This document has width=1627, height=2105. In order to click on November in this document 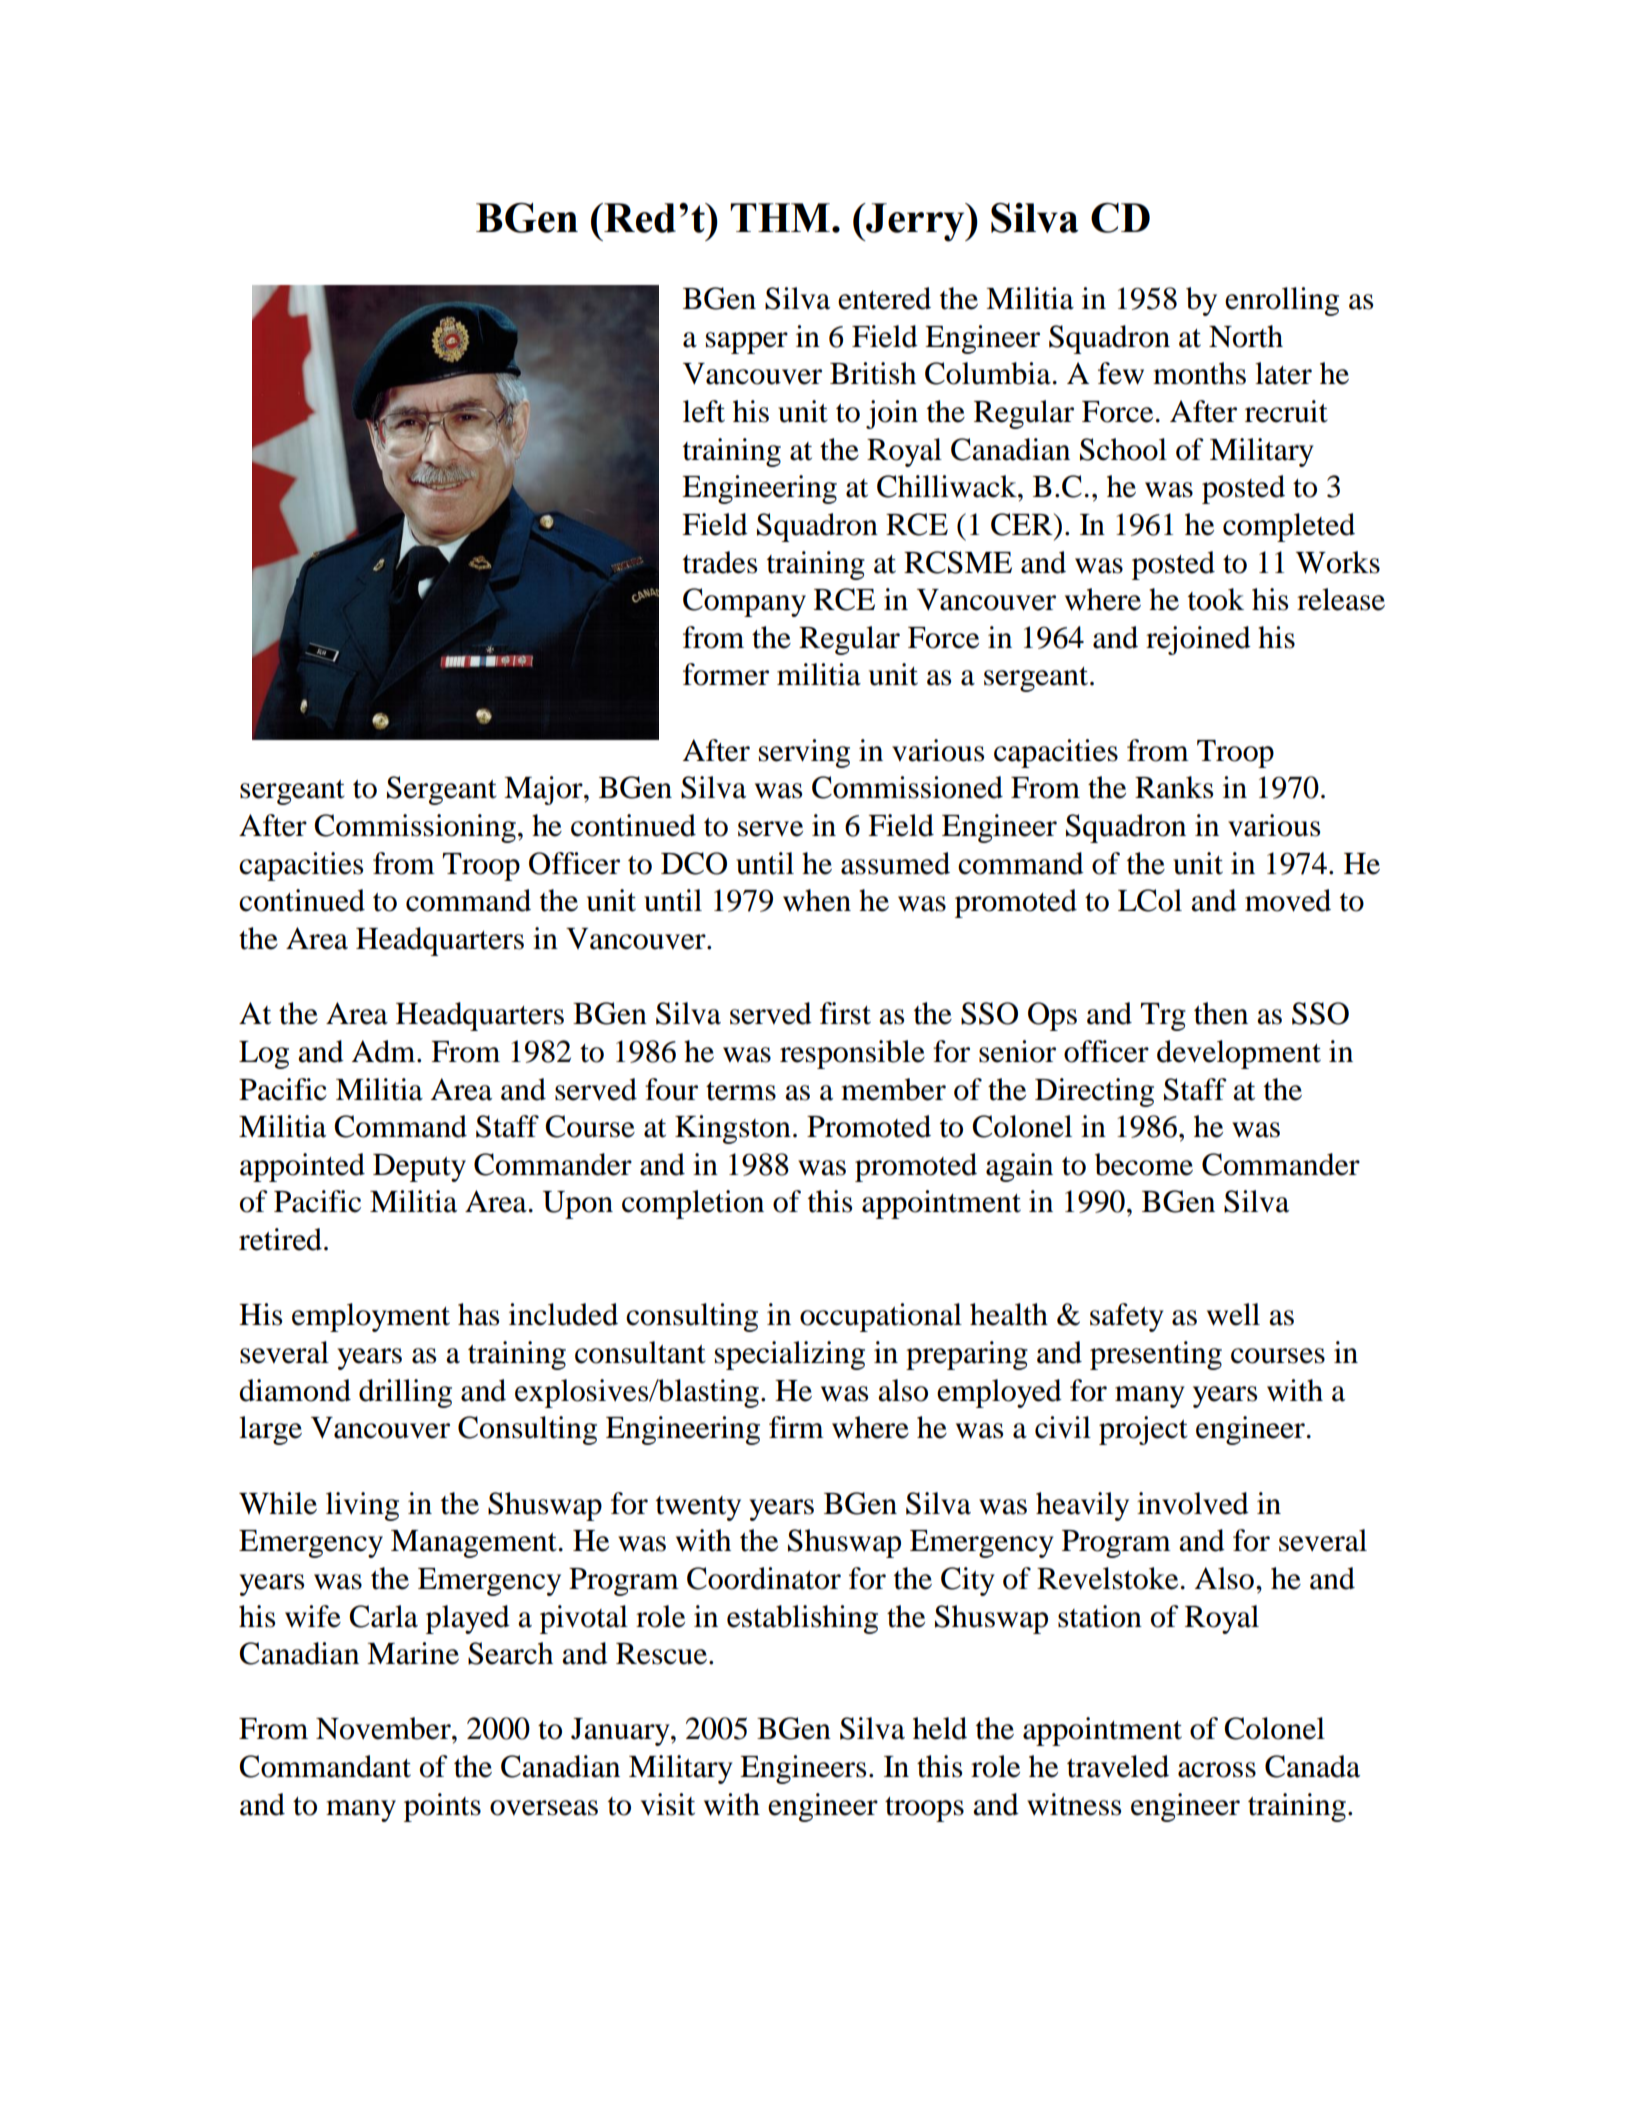, I will do `click(384, 1728)`.
